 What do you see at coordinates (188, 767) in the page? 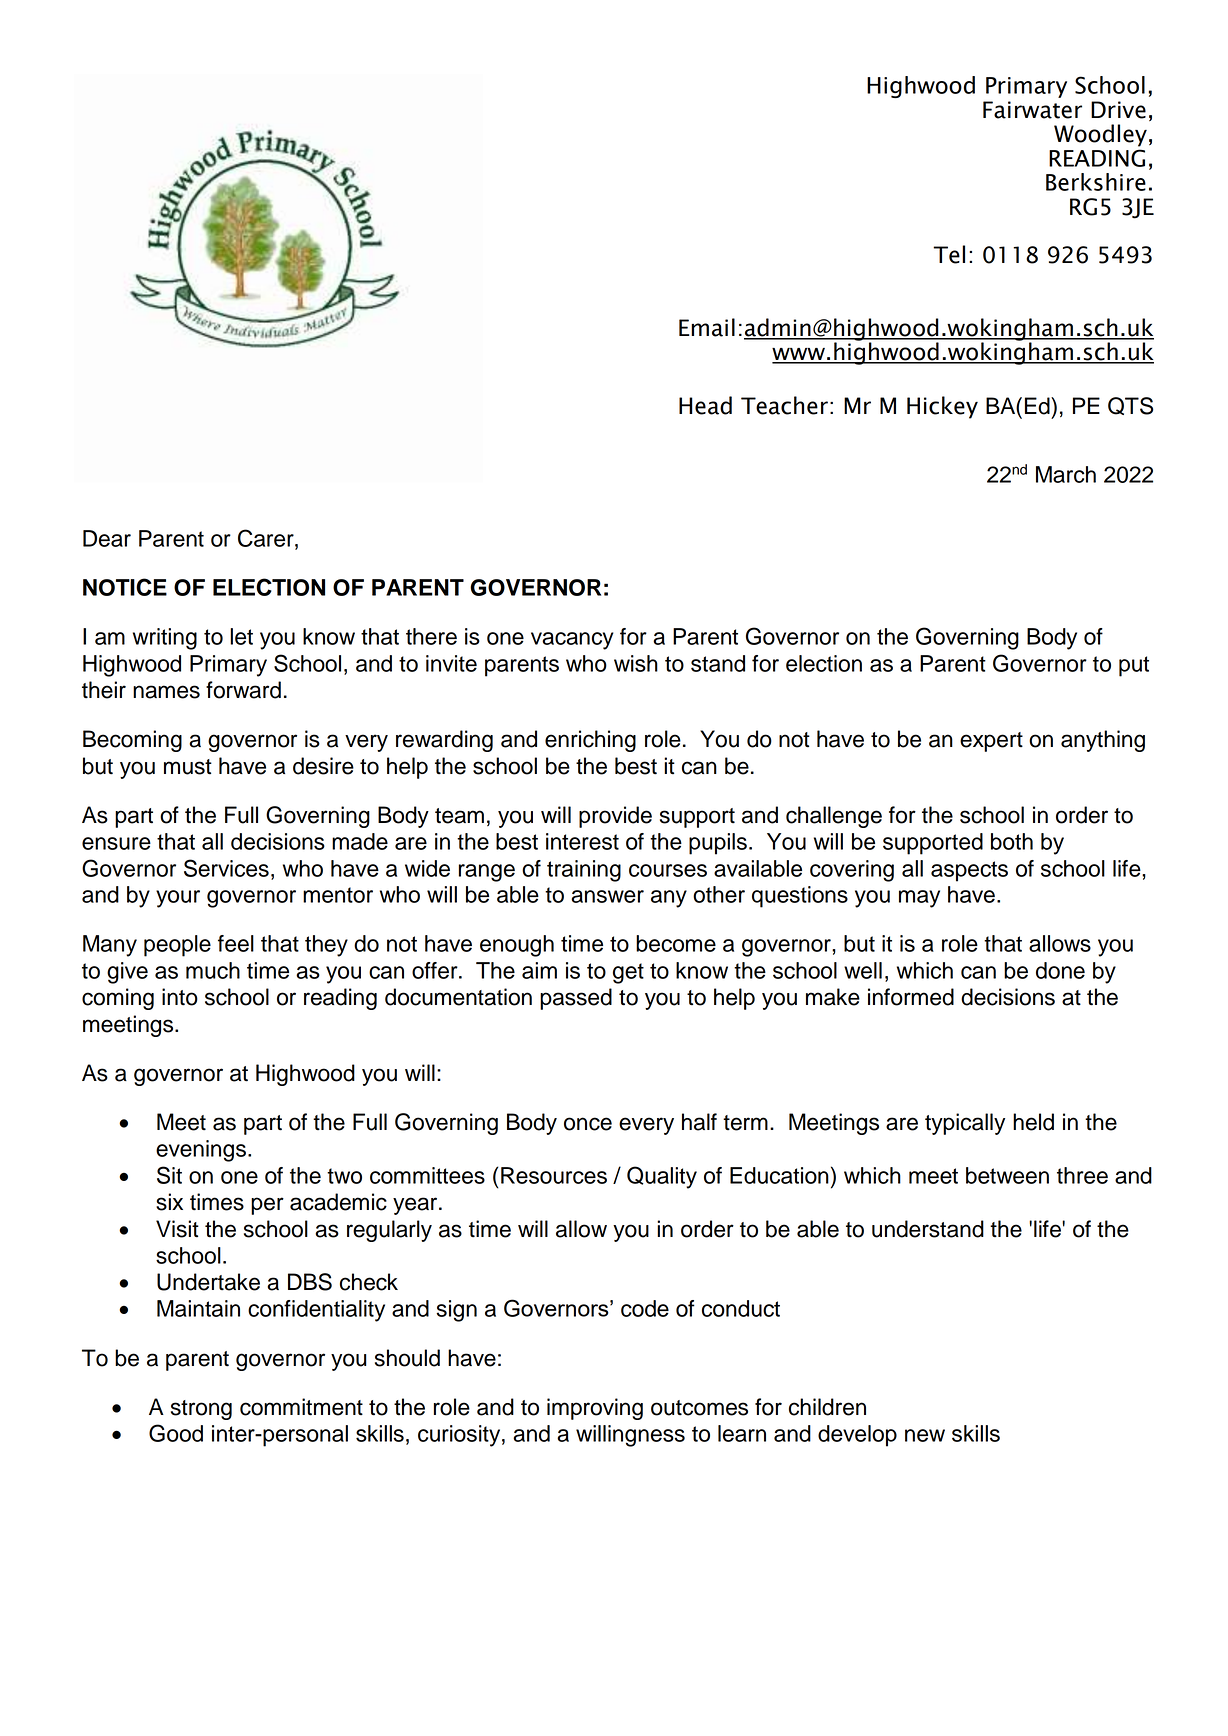
I see `must` at bounding box center [188, 767].
